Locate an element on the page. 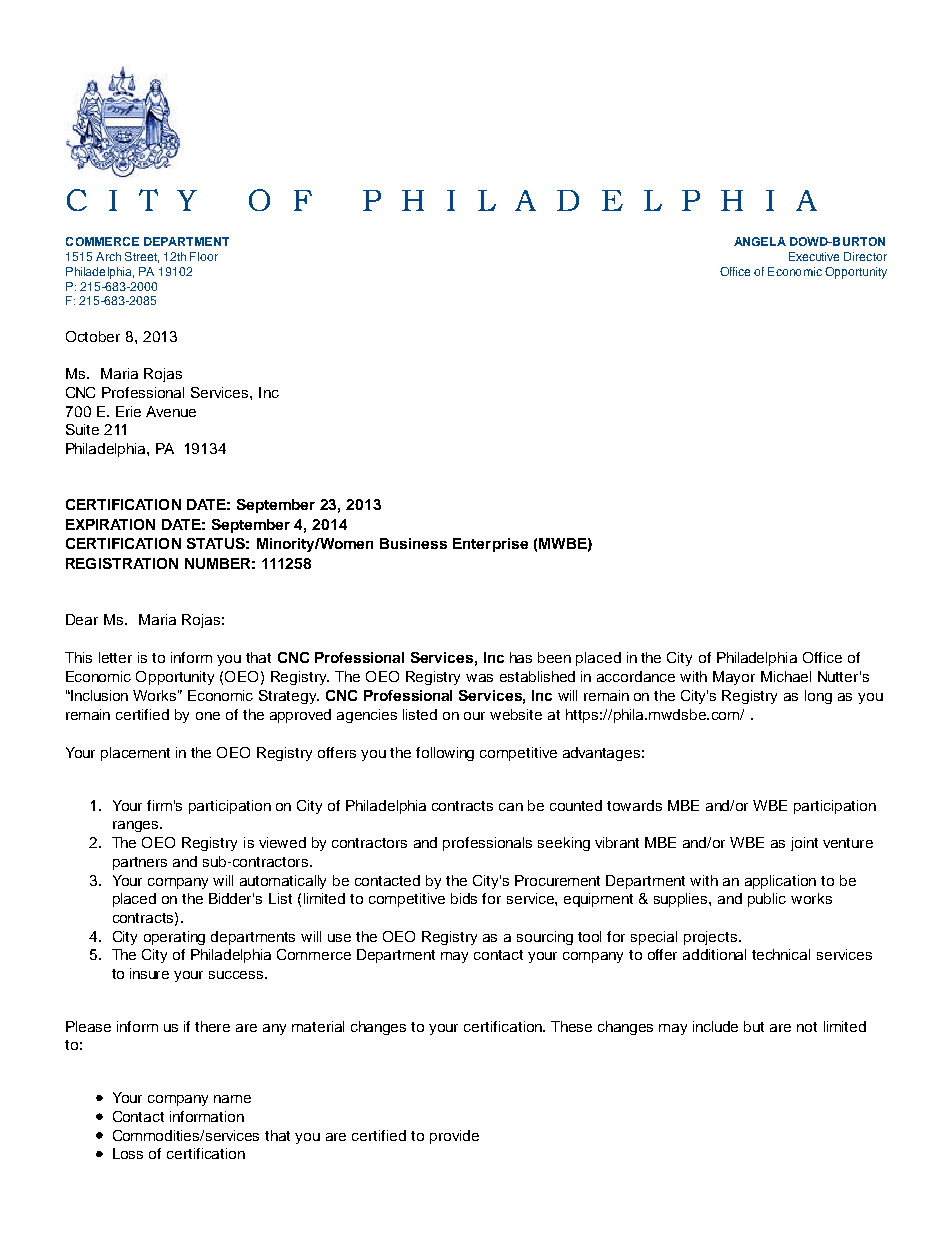 The width and height of the image is (952, 1233). Floor is located at coordinates (204, 256).
